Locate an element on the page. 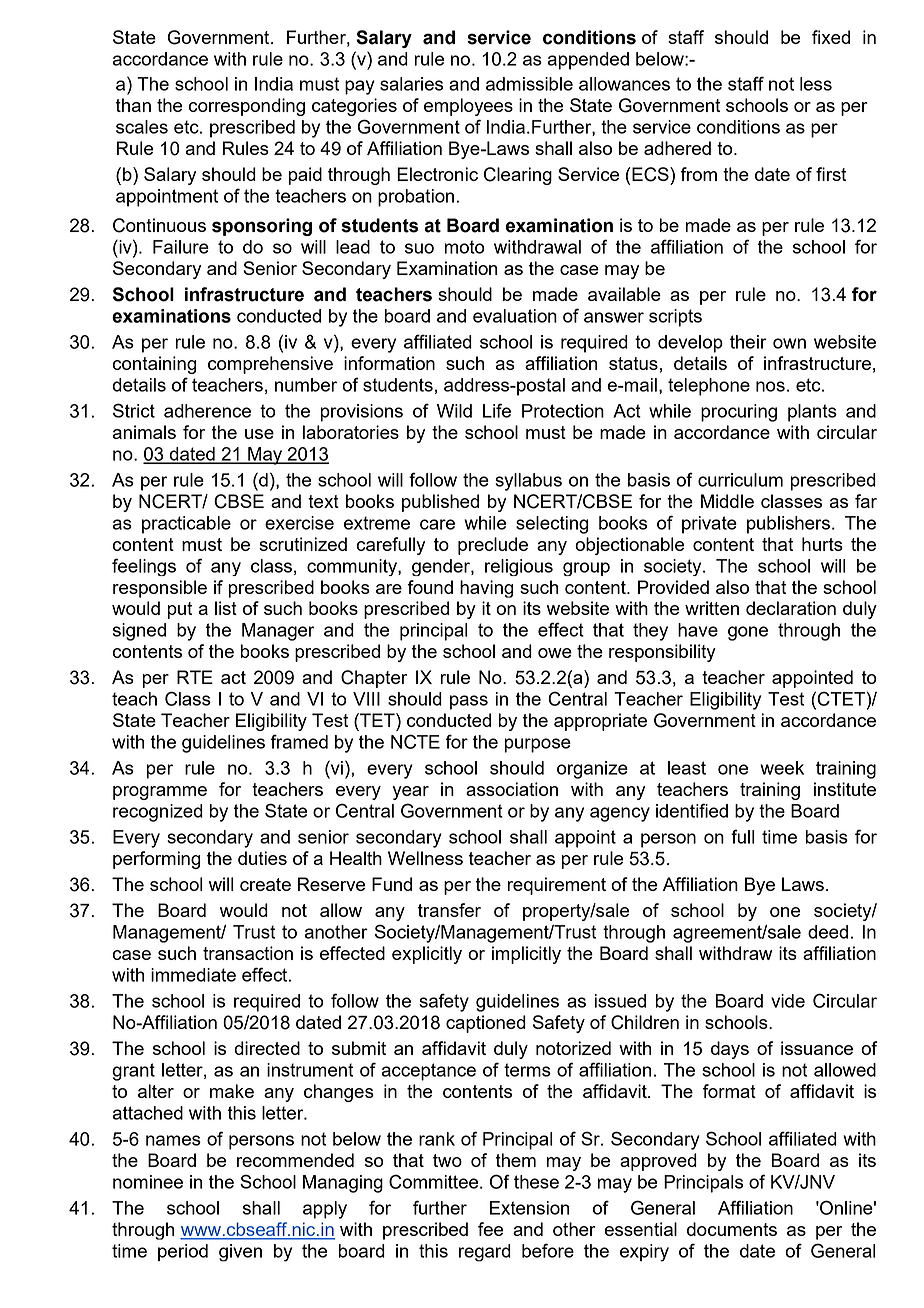 The height and width of the document is (1308, 924). week is located at coordinates (782, 768).
